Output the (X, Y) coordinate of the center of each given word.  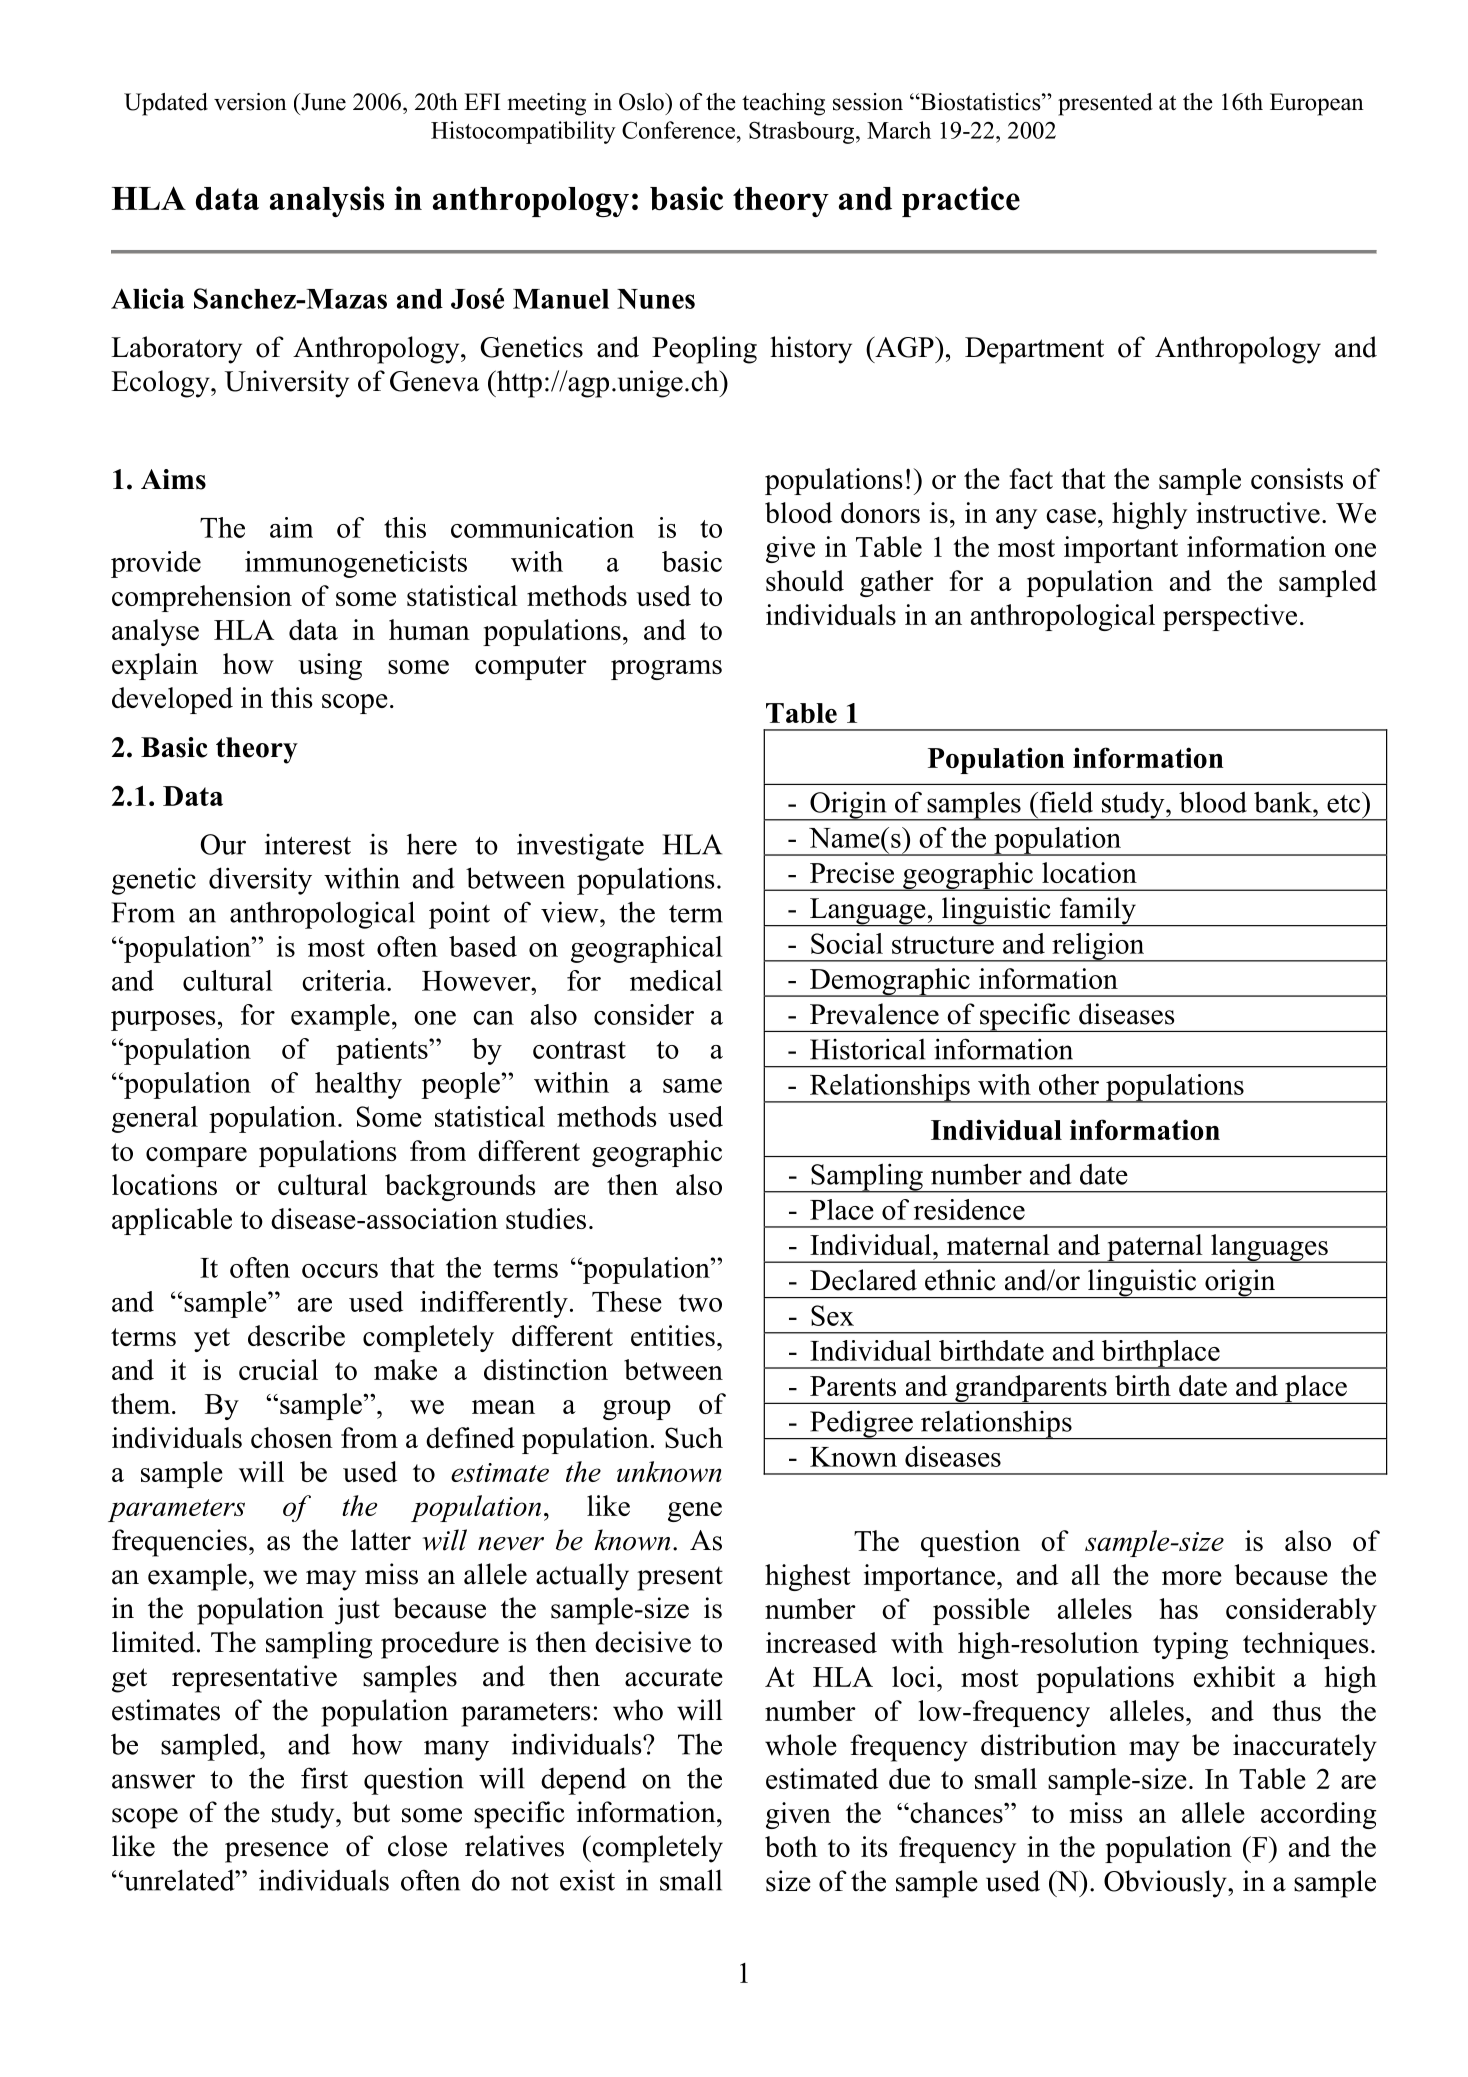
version (250, 102)
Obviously (1166, 1884)
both (791, 1846)
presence (276, 1852)
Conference (678, 130)
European (1317, 104)
